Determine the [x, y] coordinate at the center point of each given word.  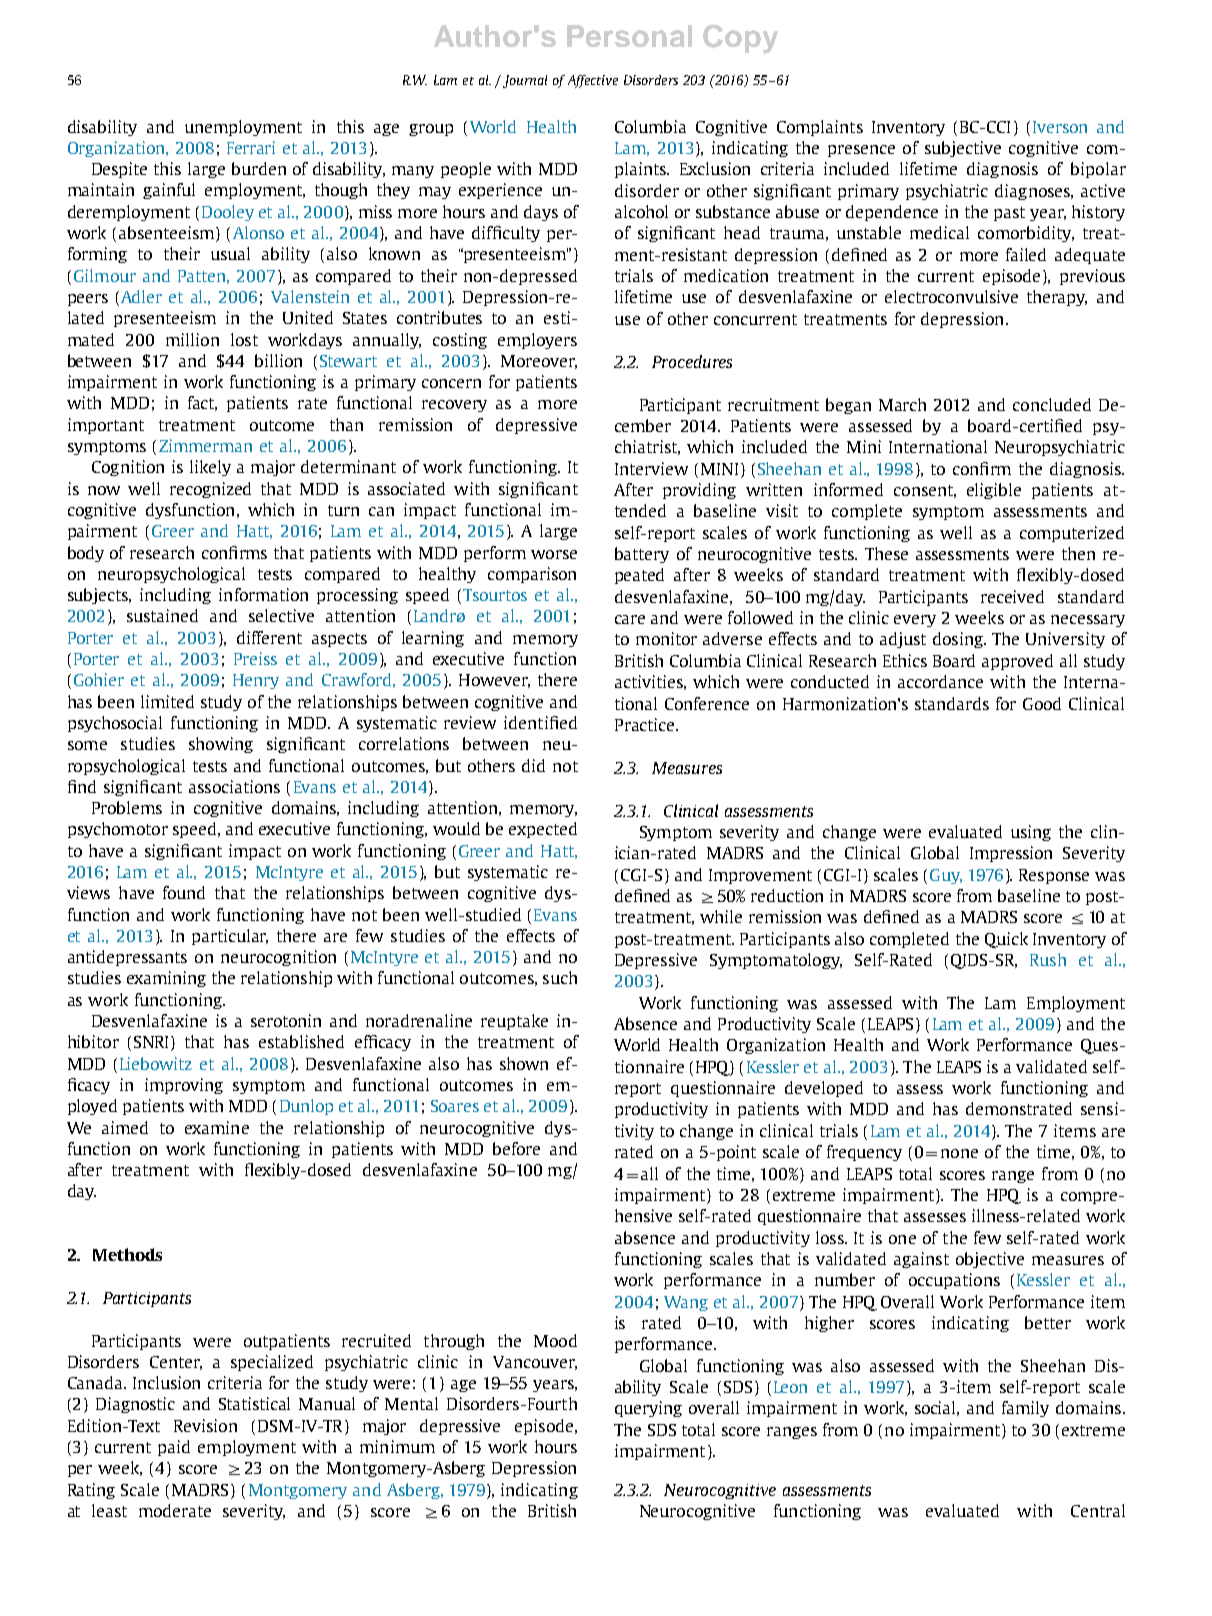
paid [174, 1448]
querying [648, 1409]
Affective [593, 81]
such [560, 977]
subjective [963, 149]
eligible [994, 491]
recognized [210, 490]
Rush [1048, 959]
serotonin [286, 1020]
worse [554, 554]
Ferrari [251, 147]
